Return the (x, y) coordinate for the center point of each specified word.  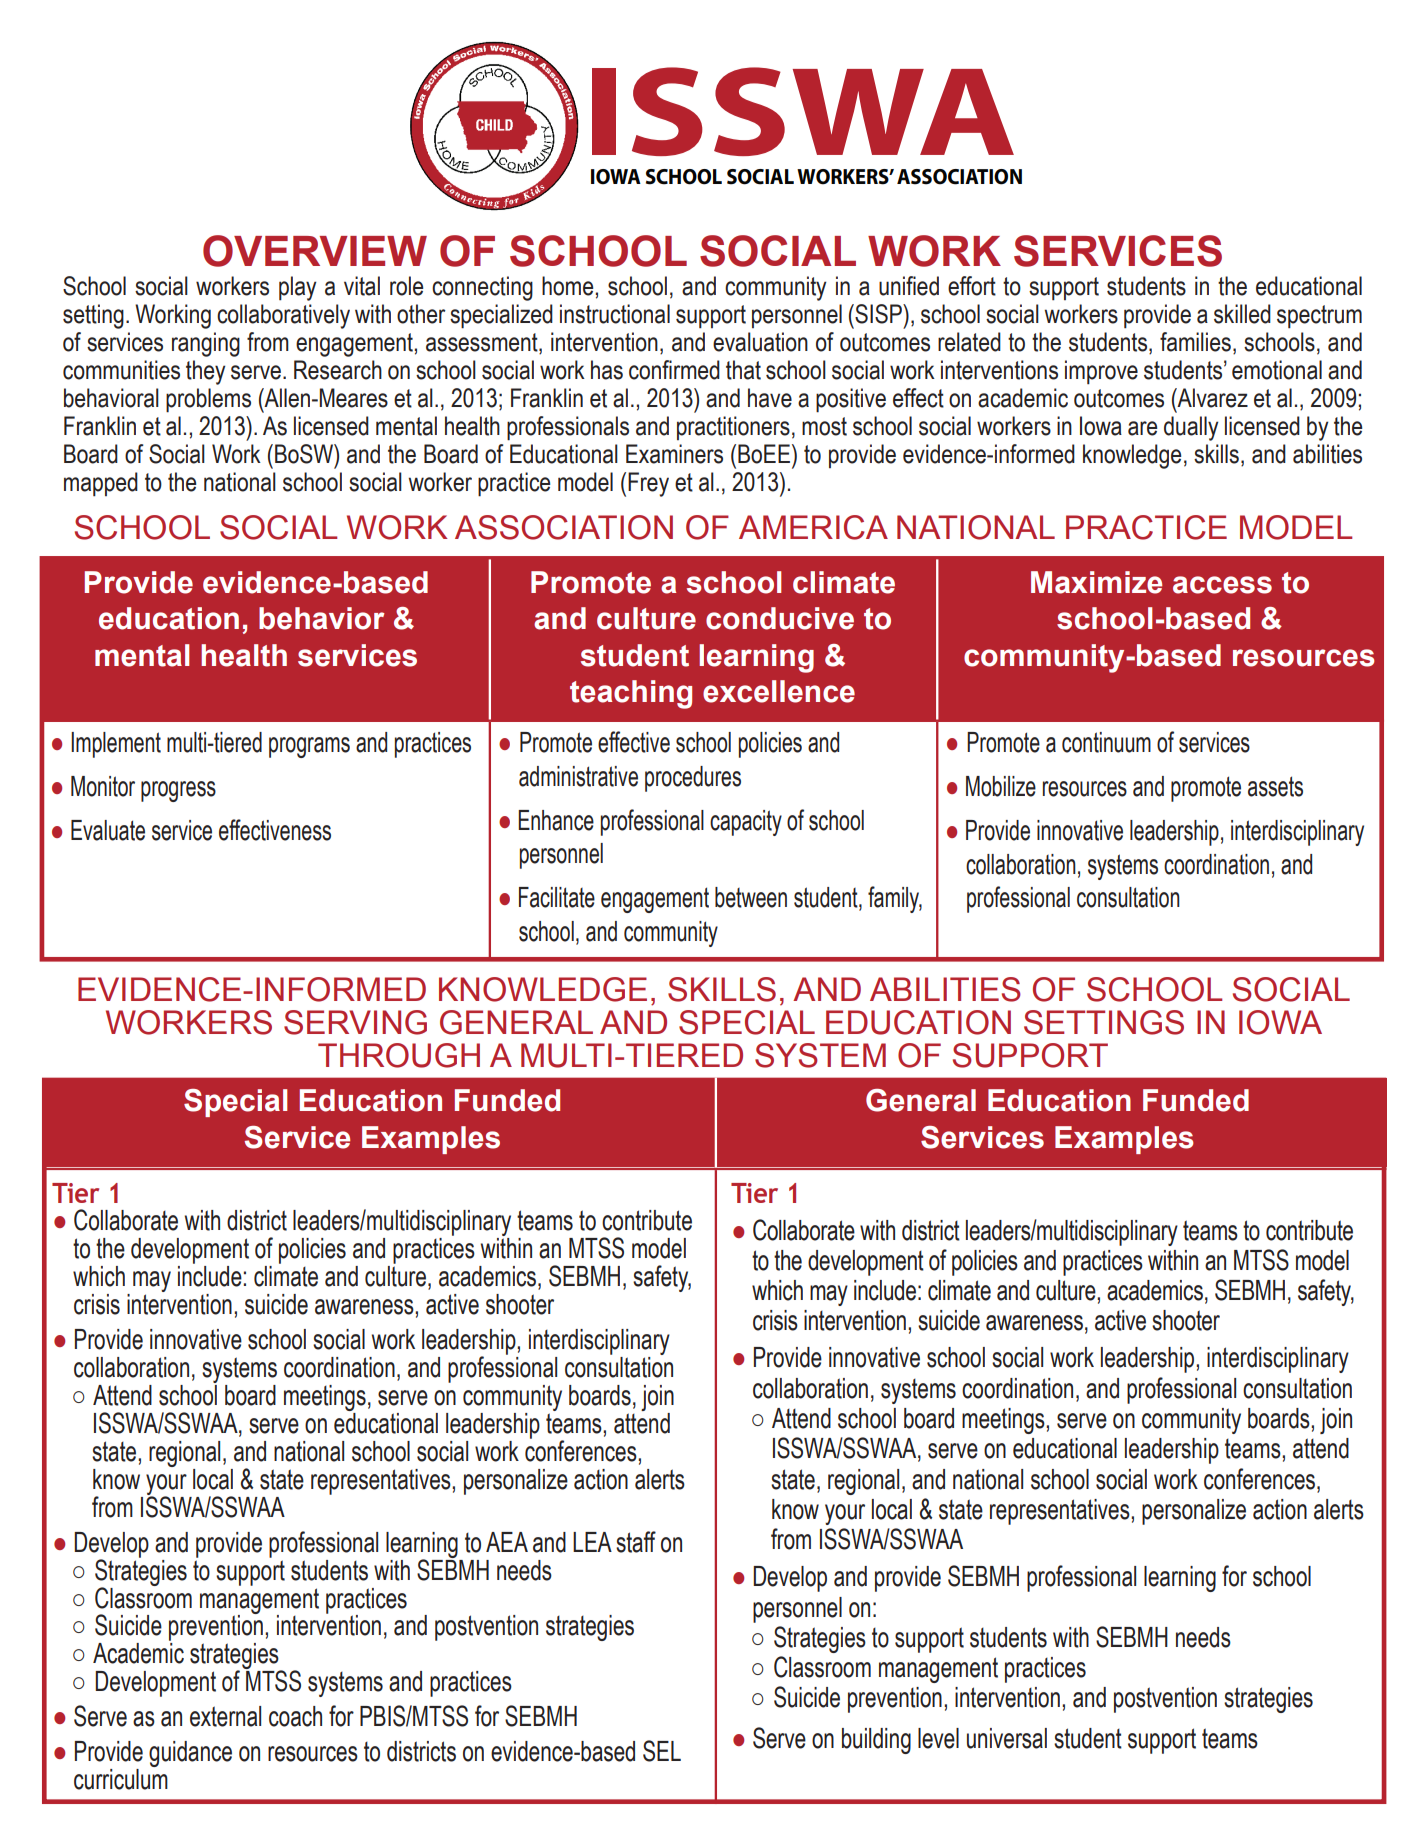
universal (1007, 1738)
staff (636, 1542)
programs (309, 747)
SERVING (355, 1022)
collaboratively (283, 316)
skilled (1242, 314)
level (938, 1738)
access (1222, 585)
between (751, 897)
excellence (779, 691)
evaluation (760, 342)
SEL (662, 1751)
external (225, 1716)
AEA (507, 1542)
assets (1275, 786)
